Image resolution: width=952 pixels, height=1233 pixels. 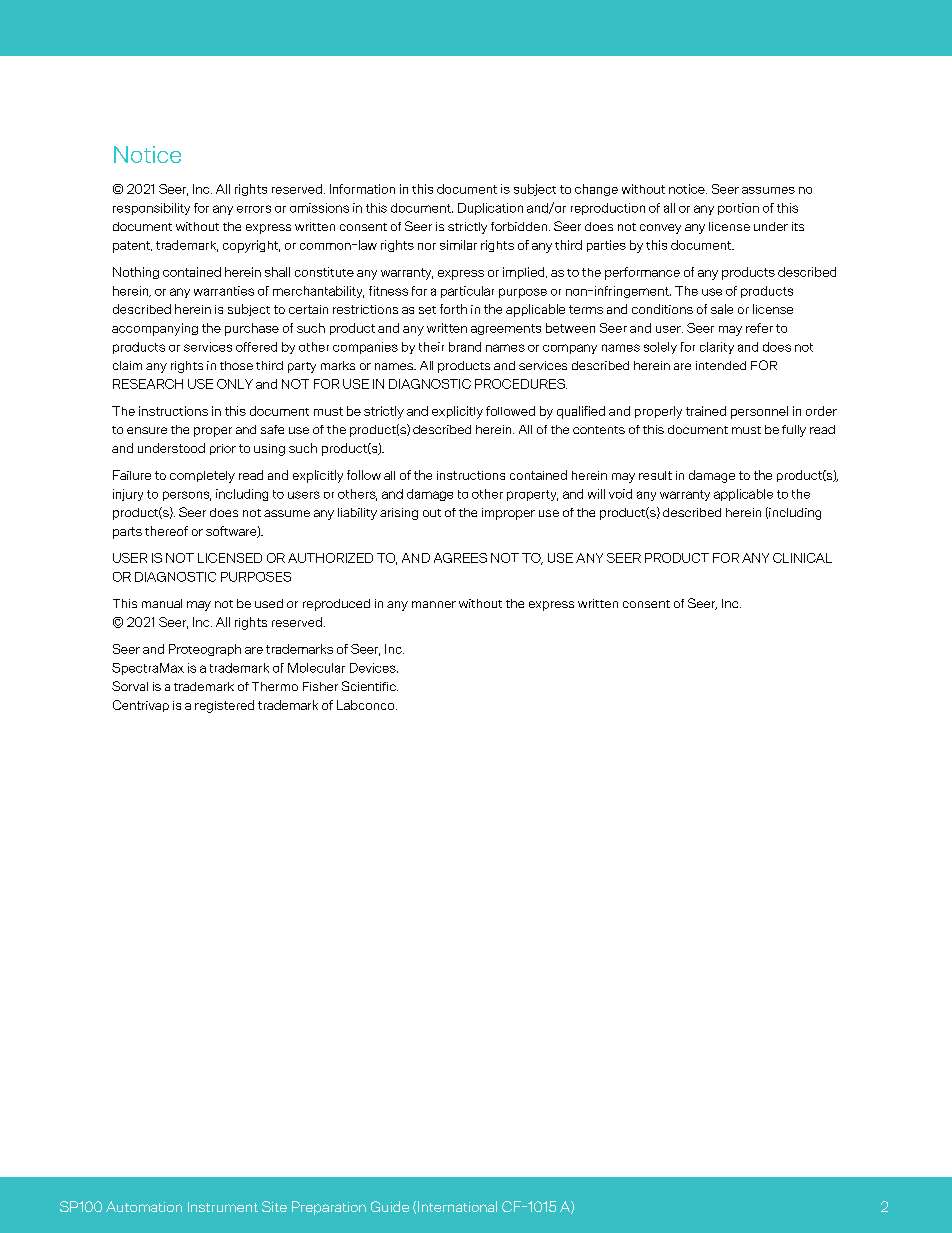 What do you see at coordinates (223, 449) in the screenshot?
I see `prior` at bounding box center [223, 449].
